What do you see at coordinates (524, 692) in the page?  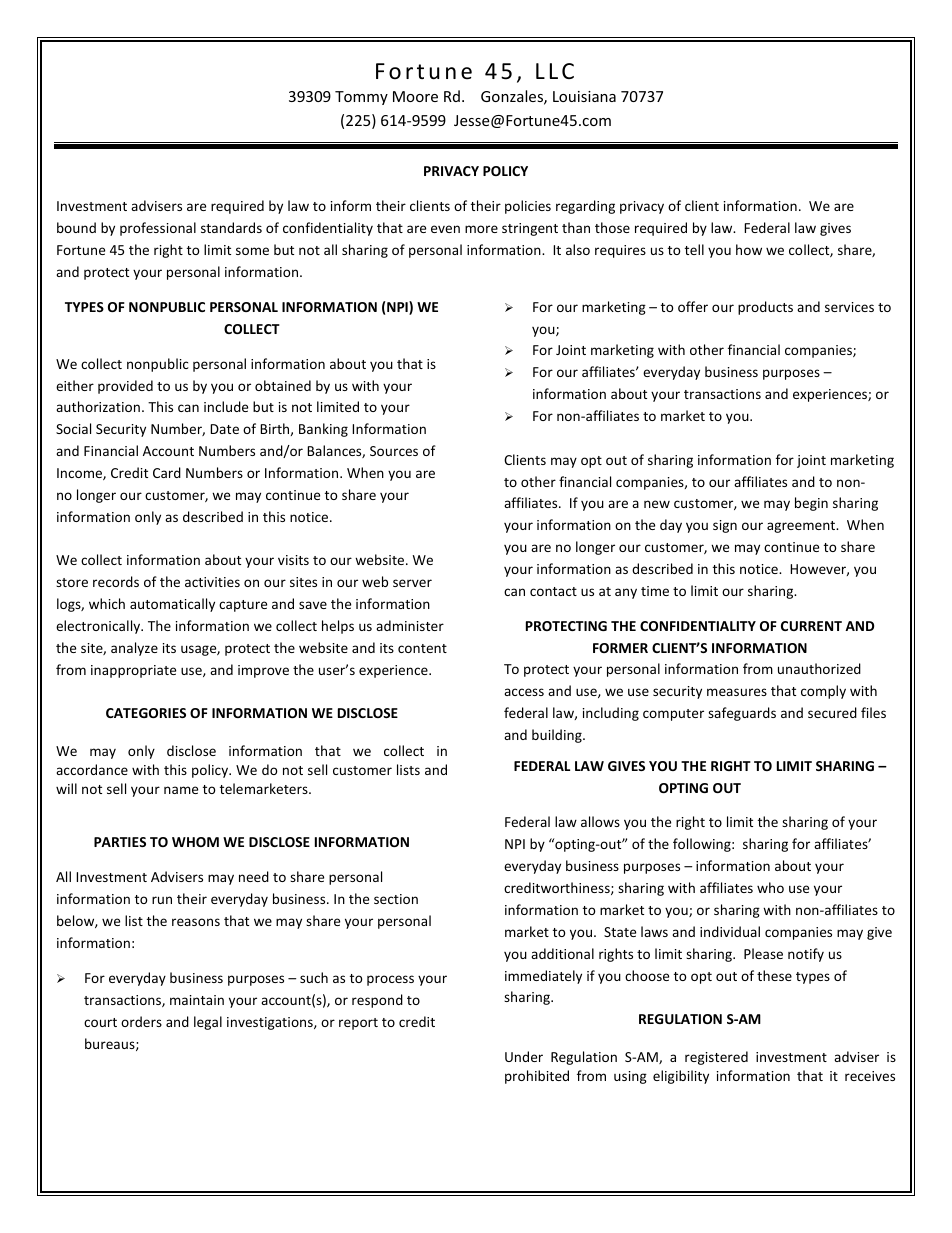 I see `access` at bounding box center [524, 692].
